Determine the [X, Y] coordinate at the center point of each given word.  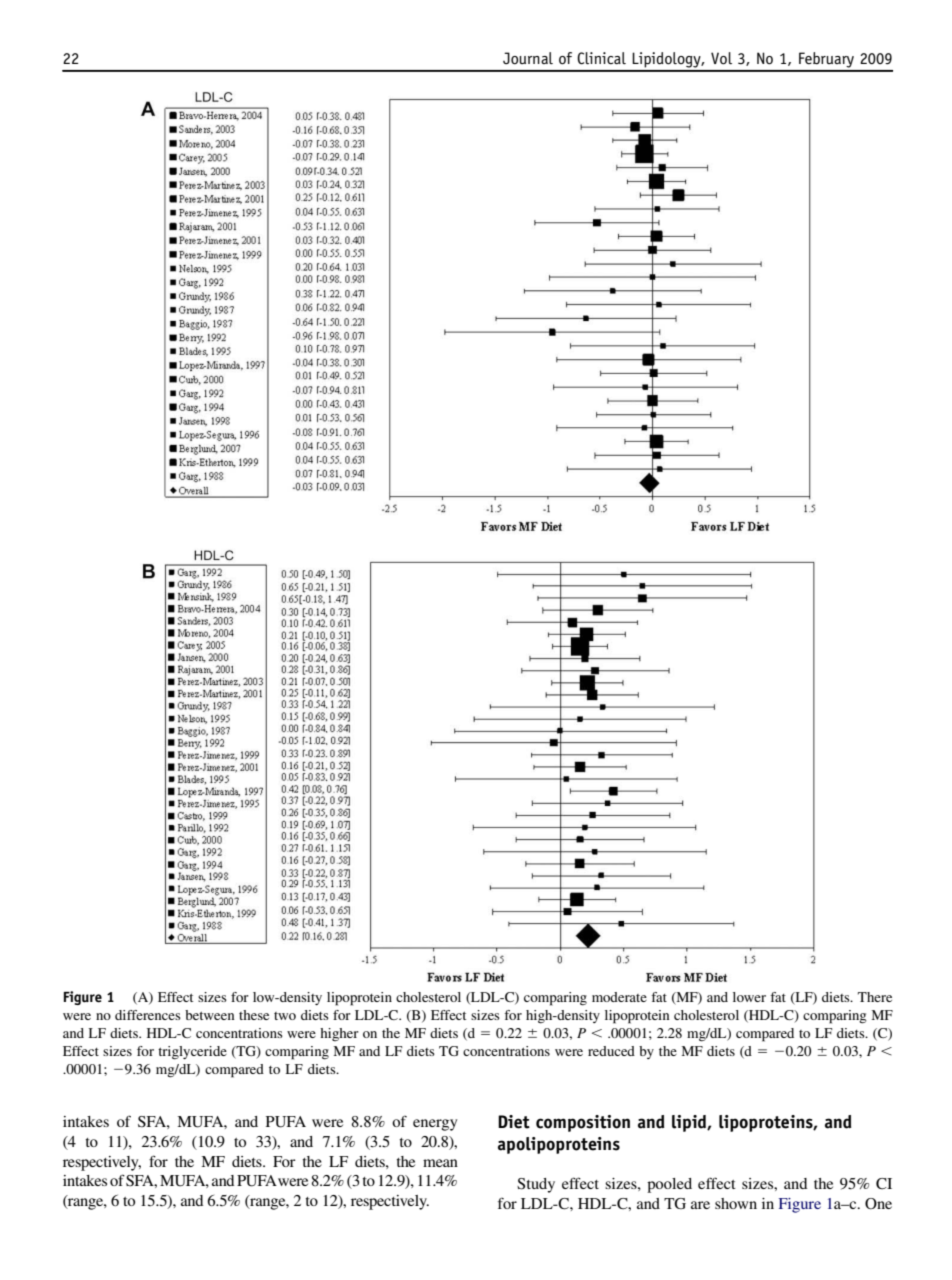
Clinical [601, 58]
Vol [721, 58]
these [254, 1015]
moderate [619, 997]
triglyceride [192, 1053]
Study [536, 1185]
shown [736, 1203]
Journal [528, 58]
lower [749, 997]
